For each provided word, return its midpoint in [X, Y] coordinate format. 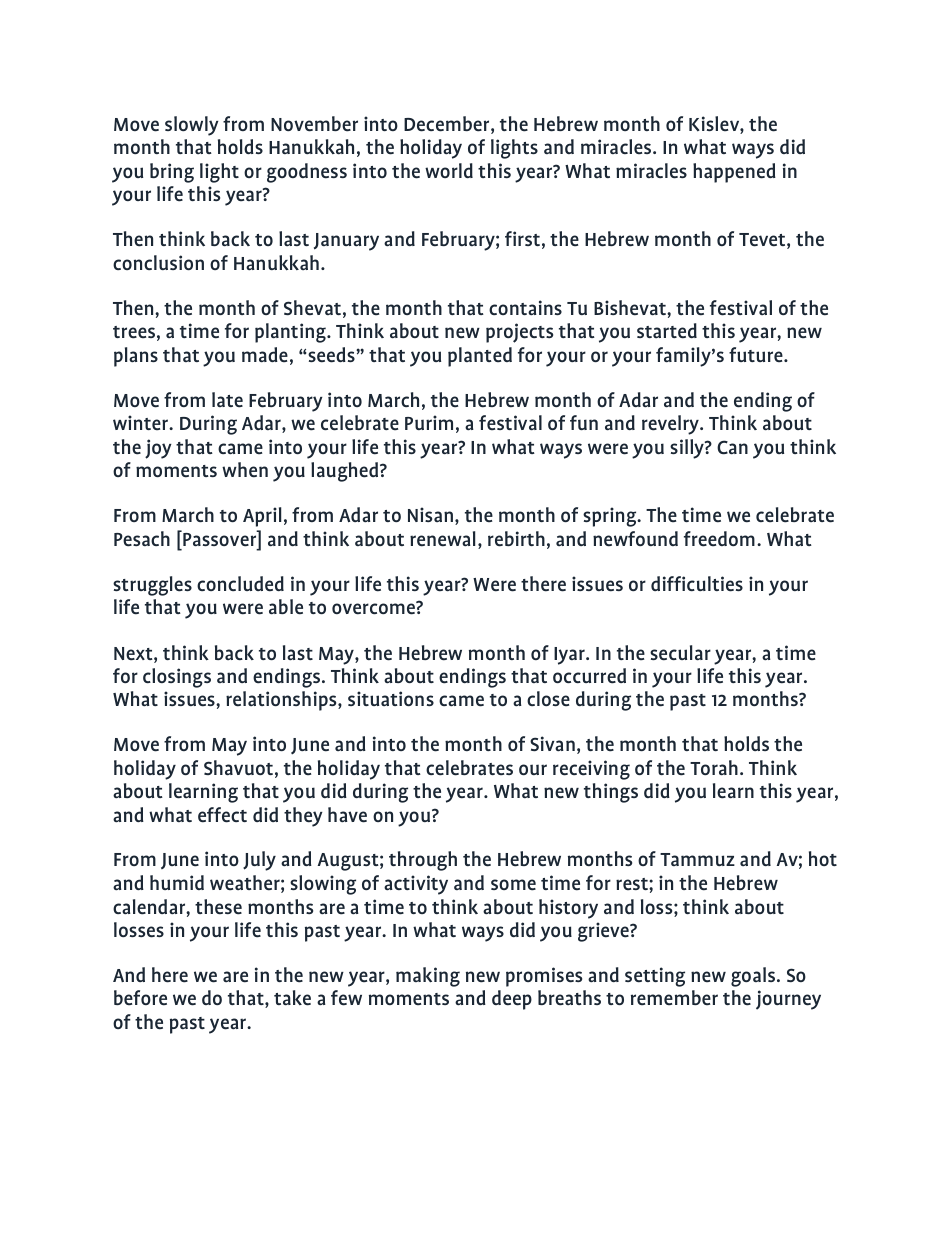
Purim [429, 422]
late [227, 400]
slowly [192, 126]
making [428, 977]
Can [732, 447]
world [449, 170]
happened [734, 173]
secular [680, 653]
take [292, 998]
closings [177, 678]
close [548, 698]
